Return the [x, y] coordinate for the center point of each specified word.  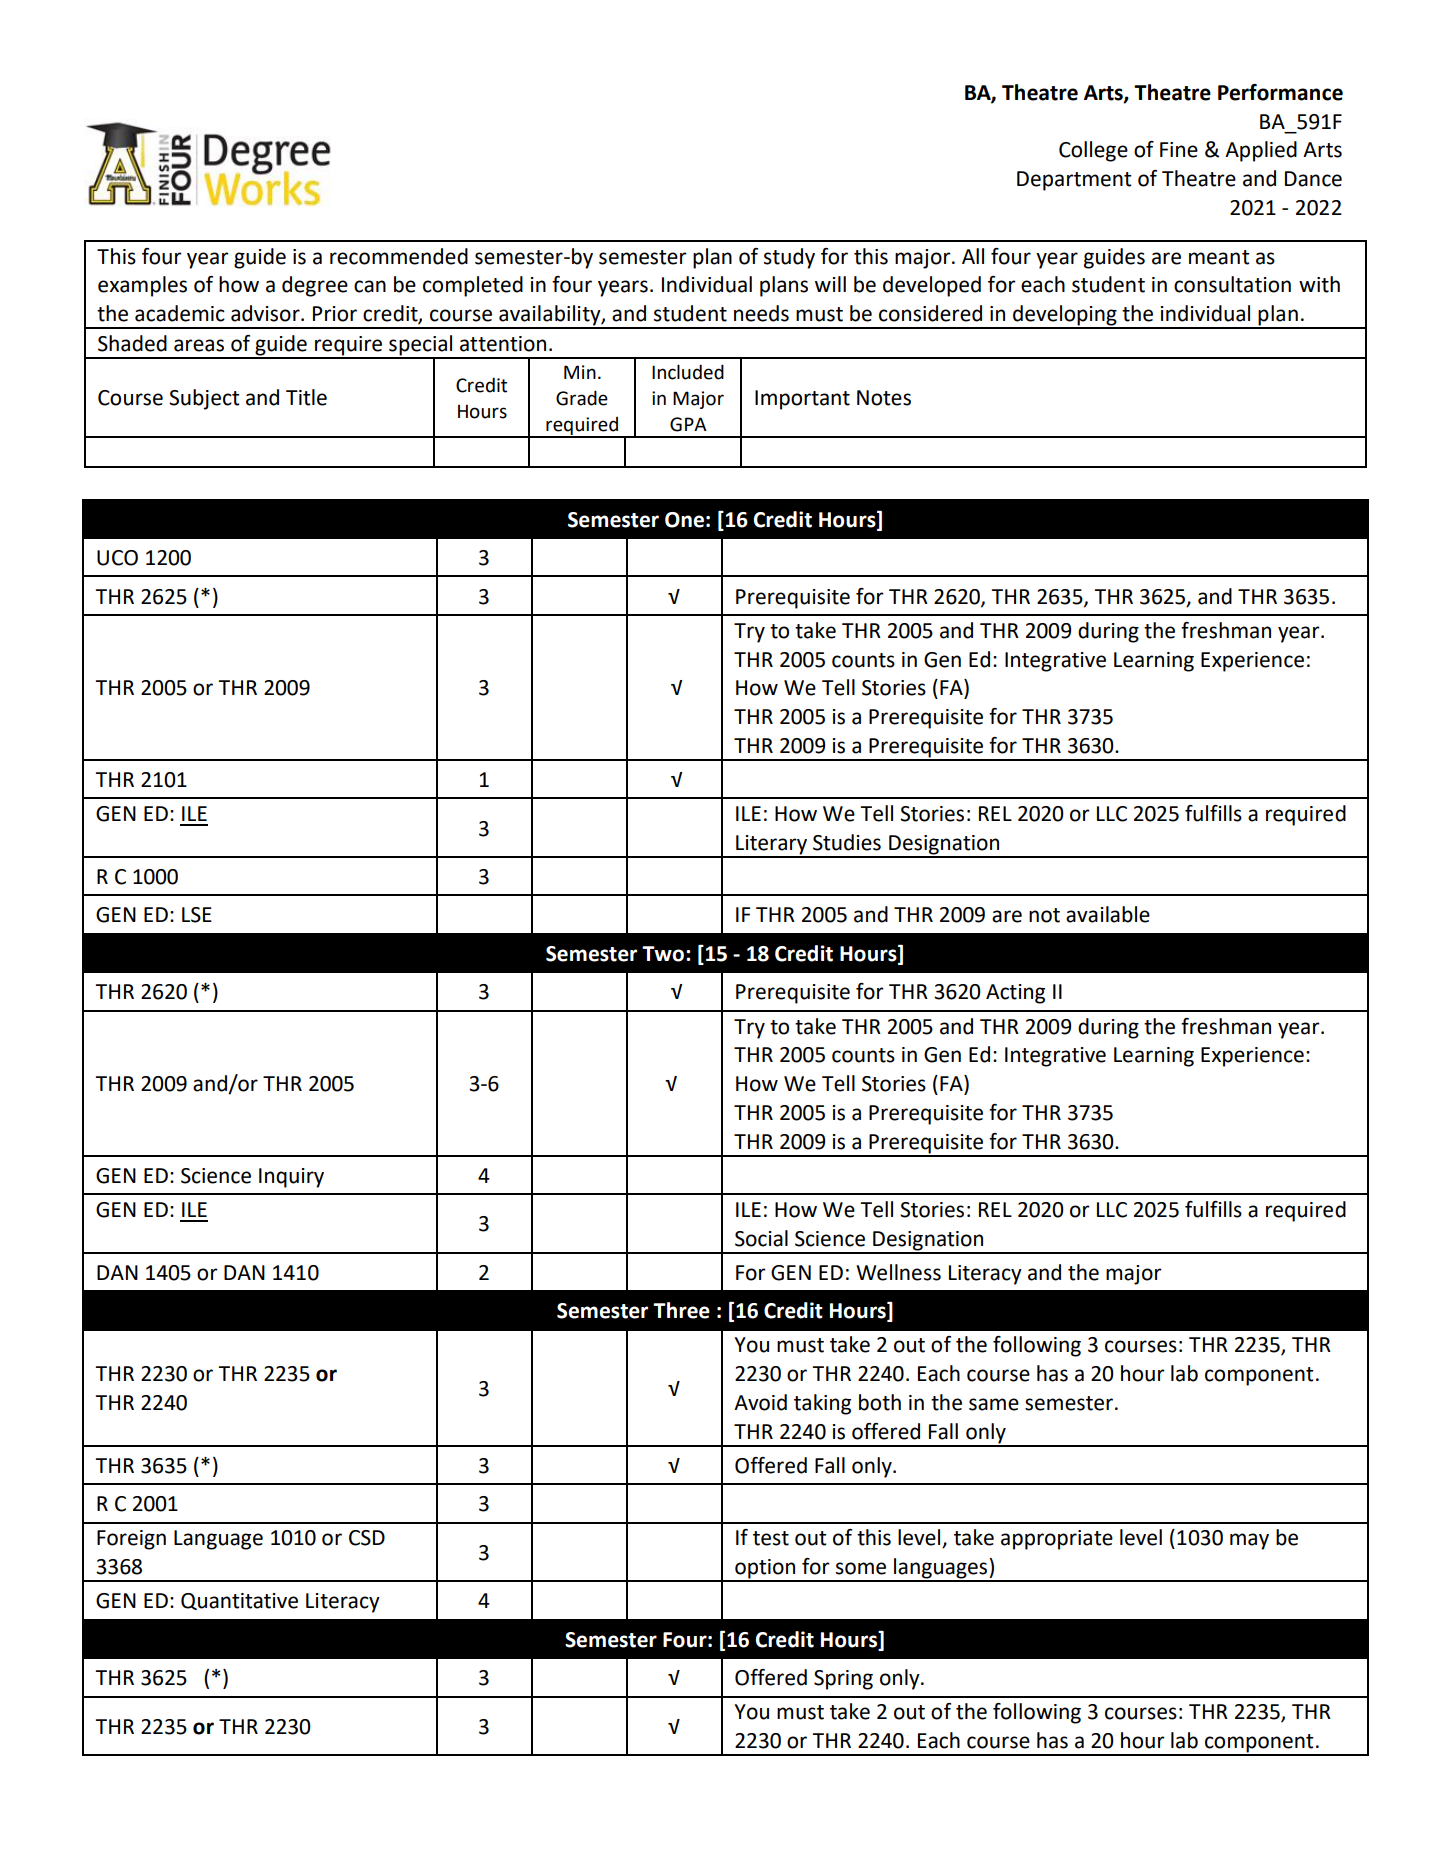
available [1108, 914]
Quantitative [239, 1601]
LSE [197, 915]
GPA [688, 424]
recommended [399, 256]
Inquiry [291, 1178]
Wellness [898, 1272]
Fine [1179, 150]
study [789, 258]
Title [306, 397]
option [765, 1570]
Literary [771, 846]
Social [761, 1238]
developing [1065, 316]
